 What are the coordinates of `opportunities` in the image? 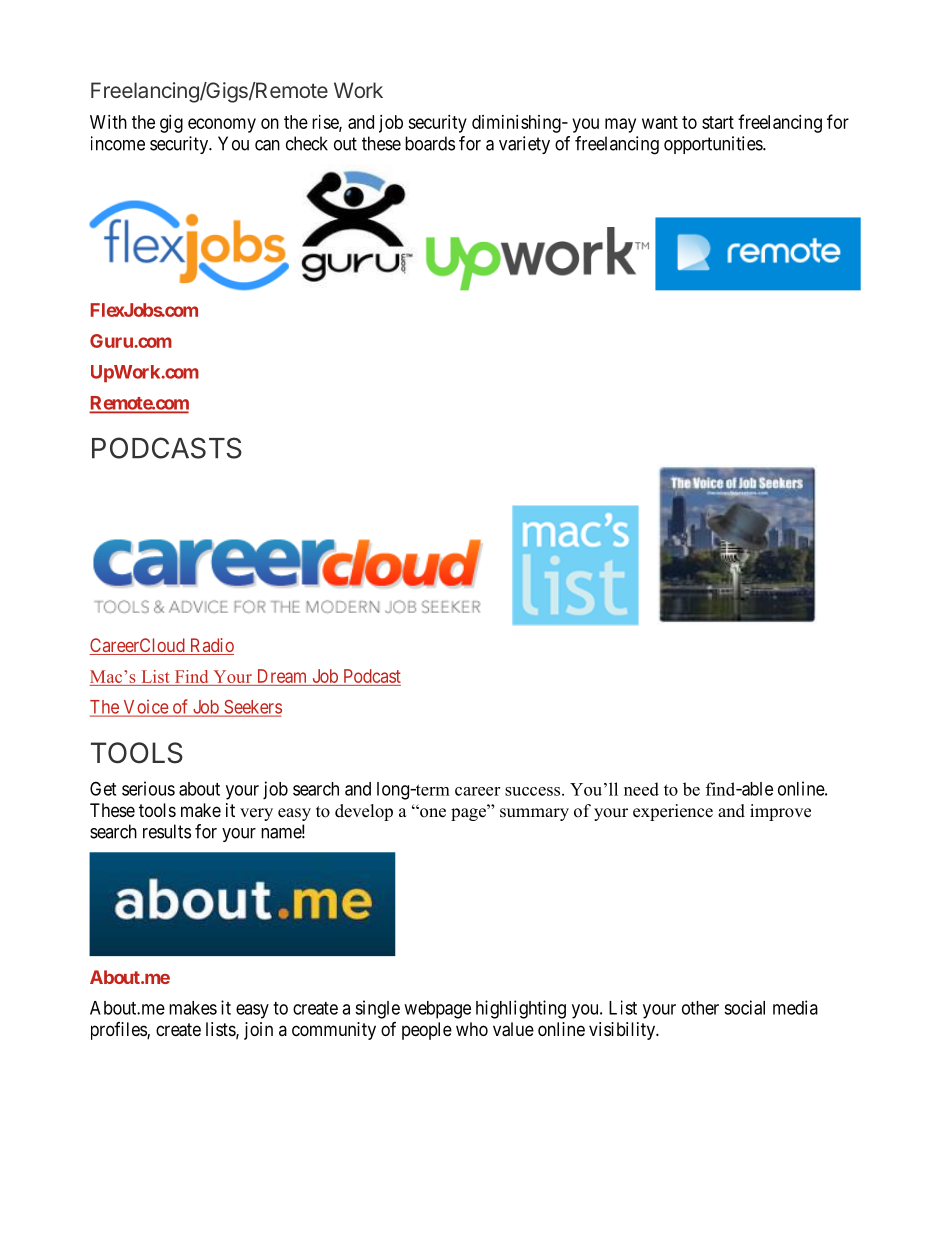 It's located at (714, 145).
